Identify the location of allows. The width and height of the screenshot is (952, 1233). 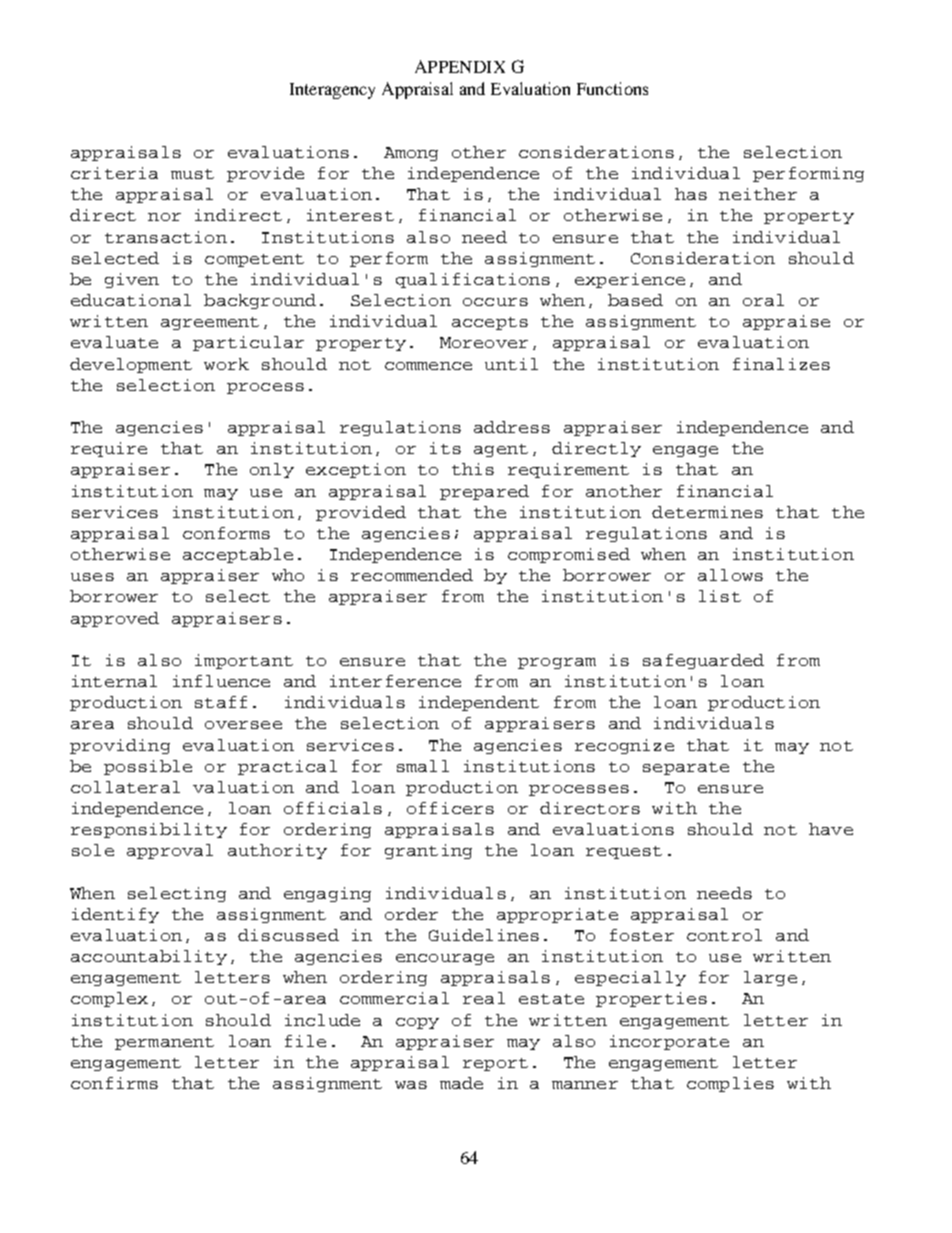
(730, 575).
